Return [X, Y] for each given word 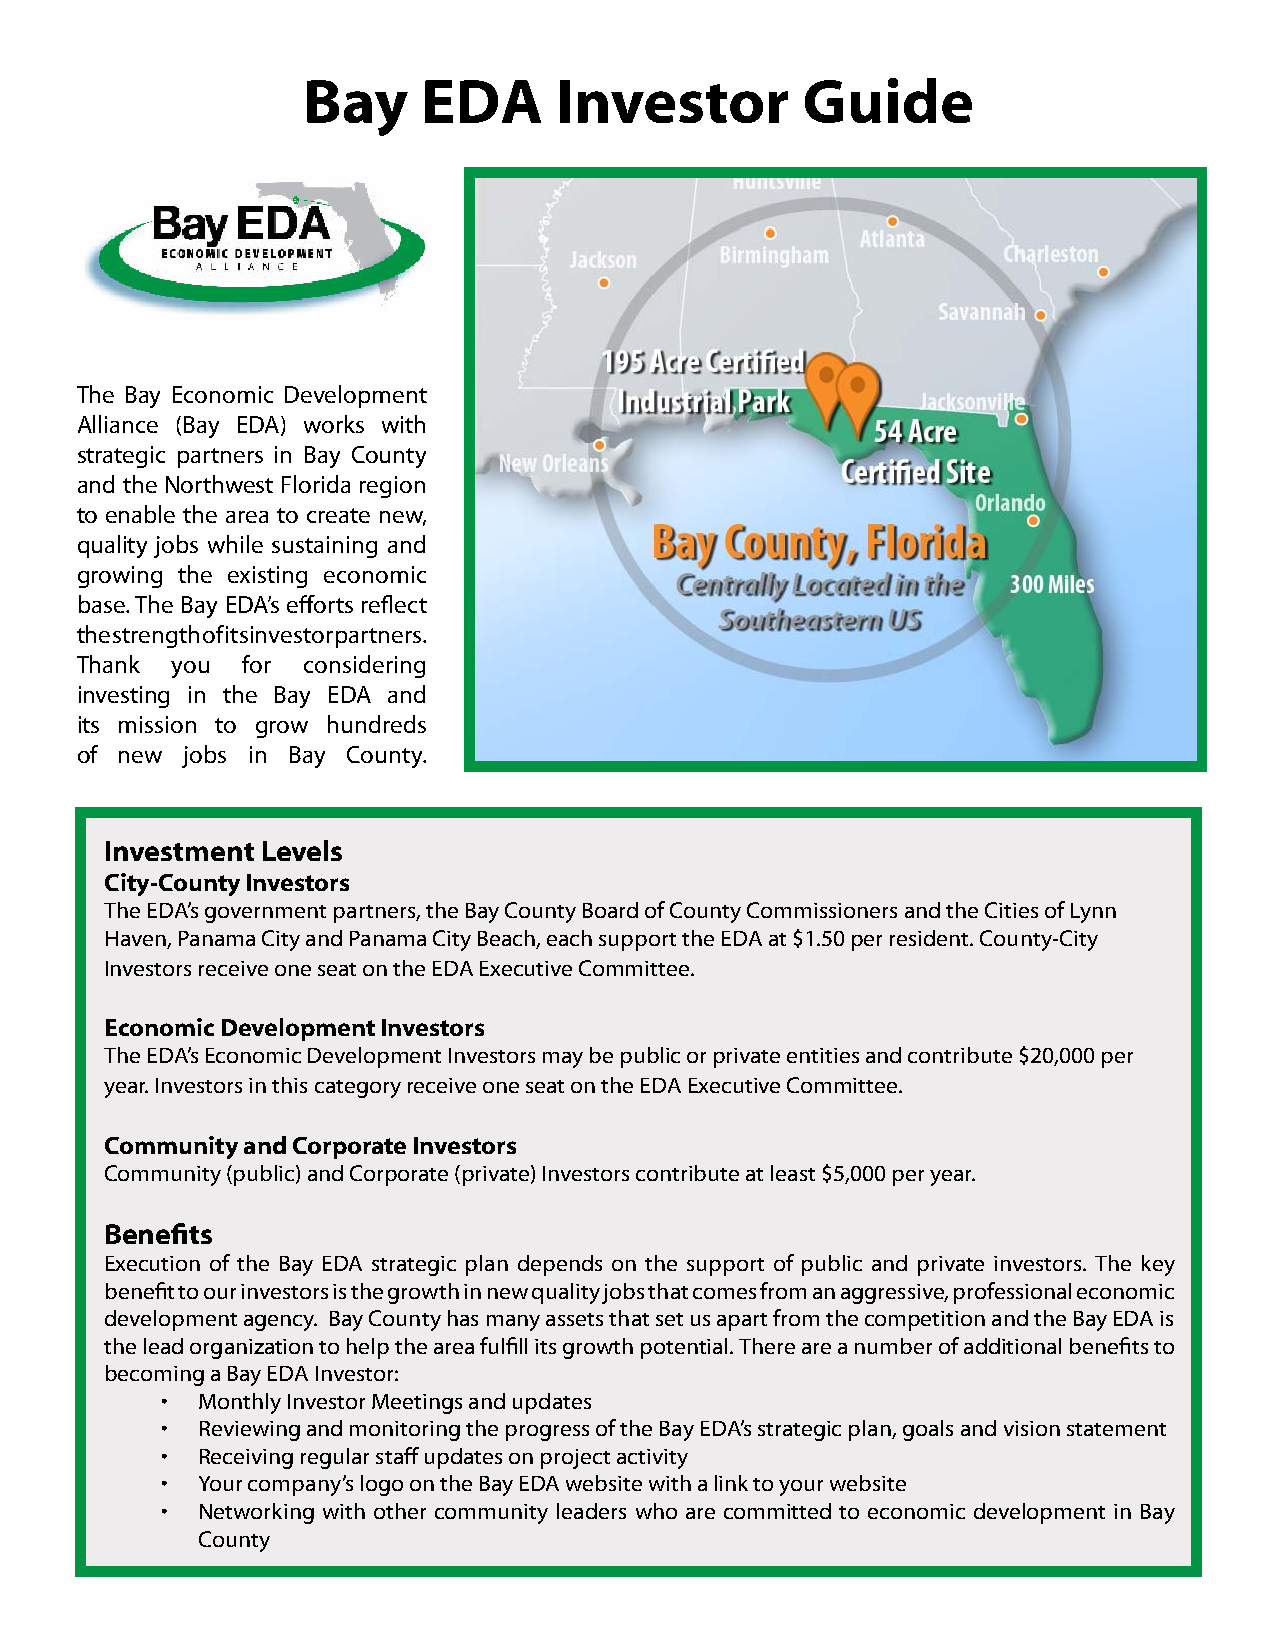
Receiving [246, 1459]
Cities [1011, 910]
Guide [888, 100]
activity [652, 1459]
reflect [394, 604]
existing [267, 577]
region [392, 487]
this [289, 1085]
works [334, 424]
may [563, 1060]
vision [1032, 1428]
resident [931, 938]
